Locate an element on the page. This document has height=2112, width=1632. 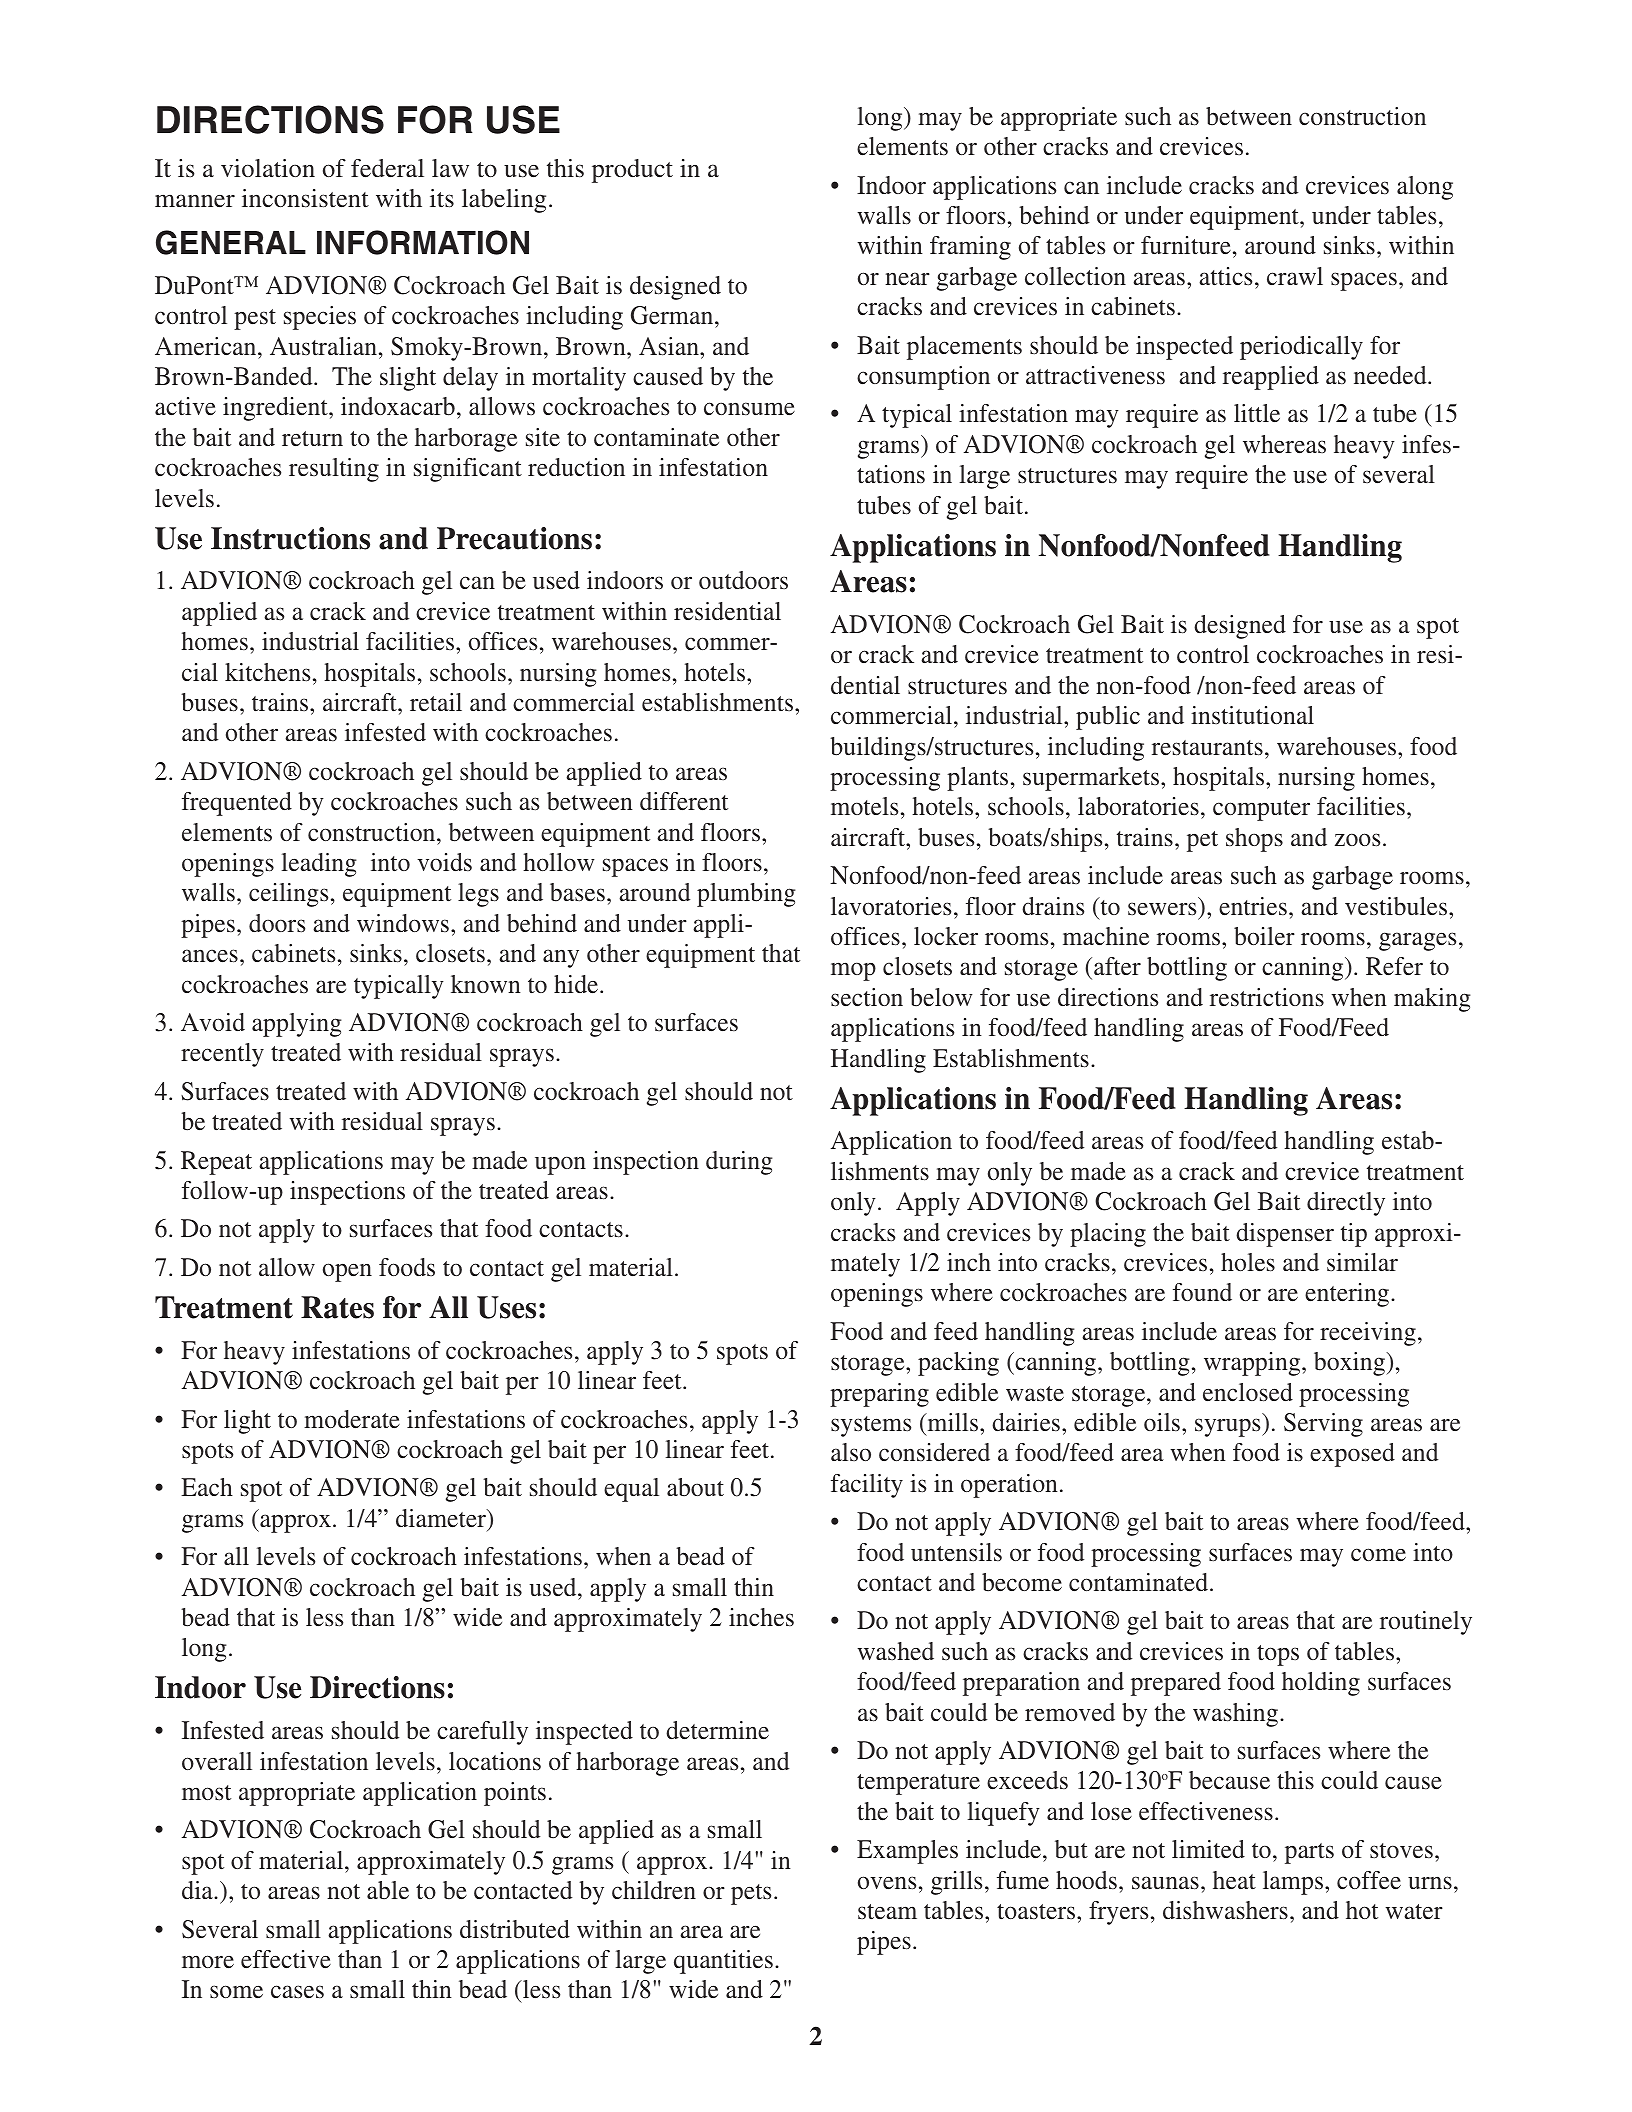
wrapping is located at coordinates (1253, 1364).
